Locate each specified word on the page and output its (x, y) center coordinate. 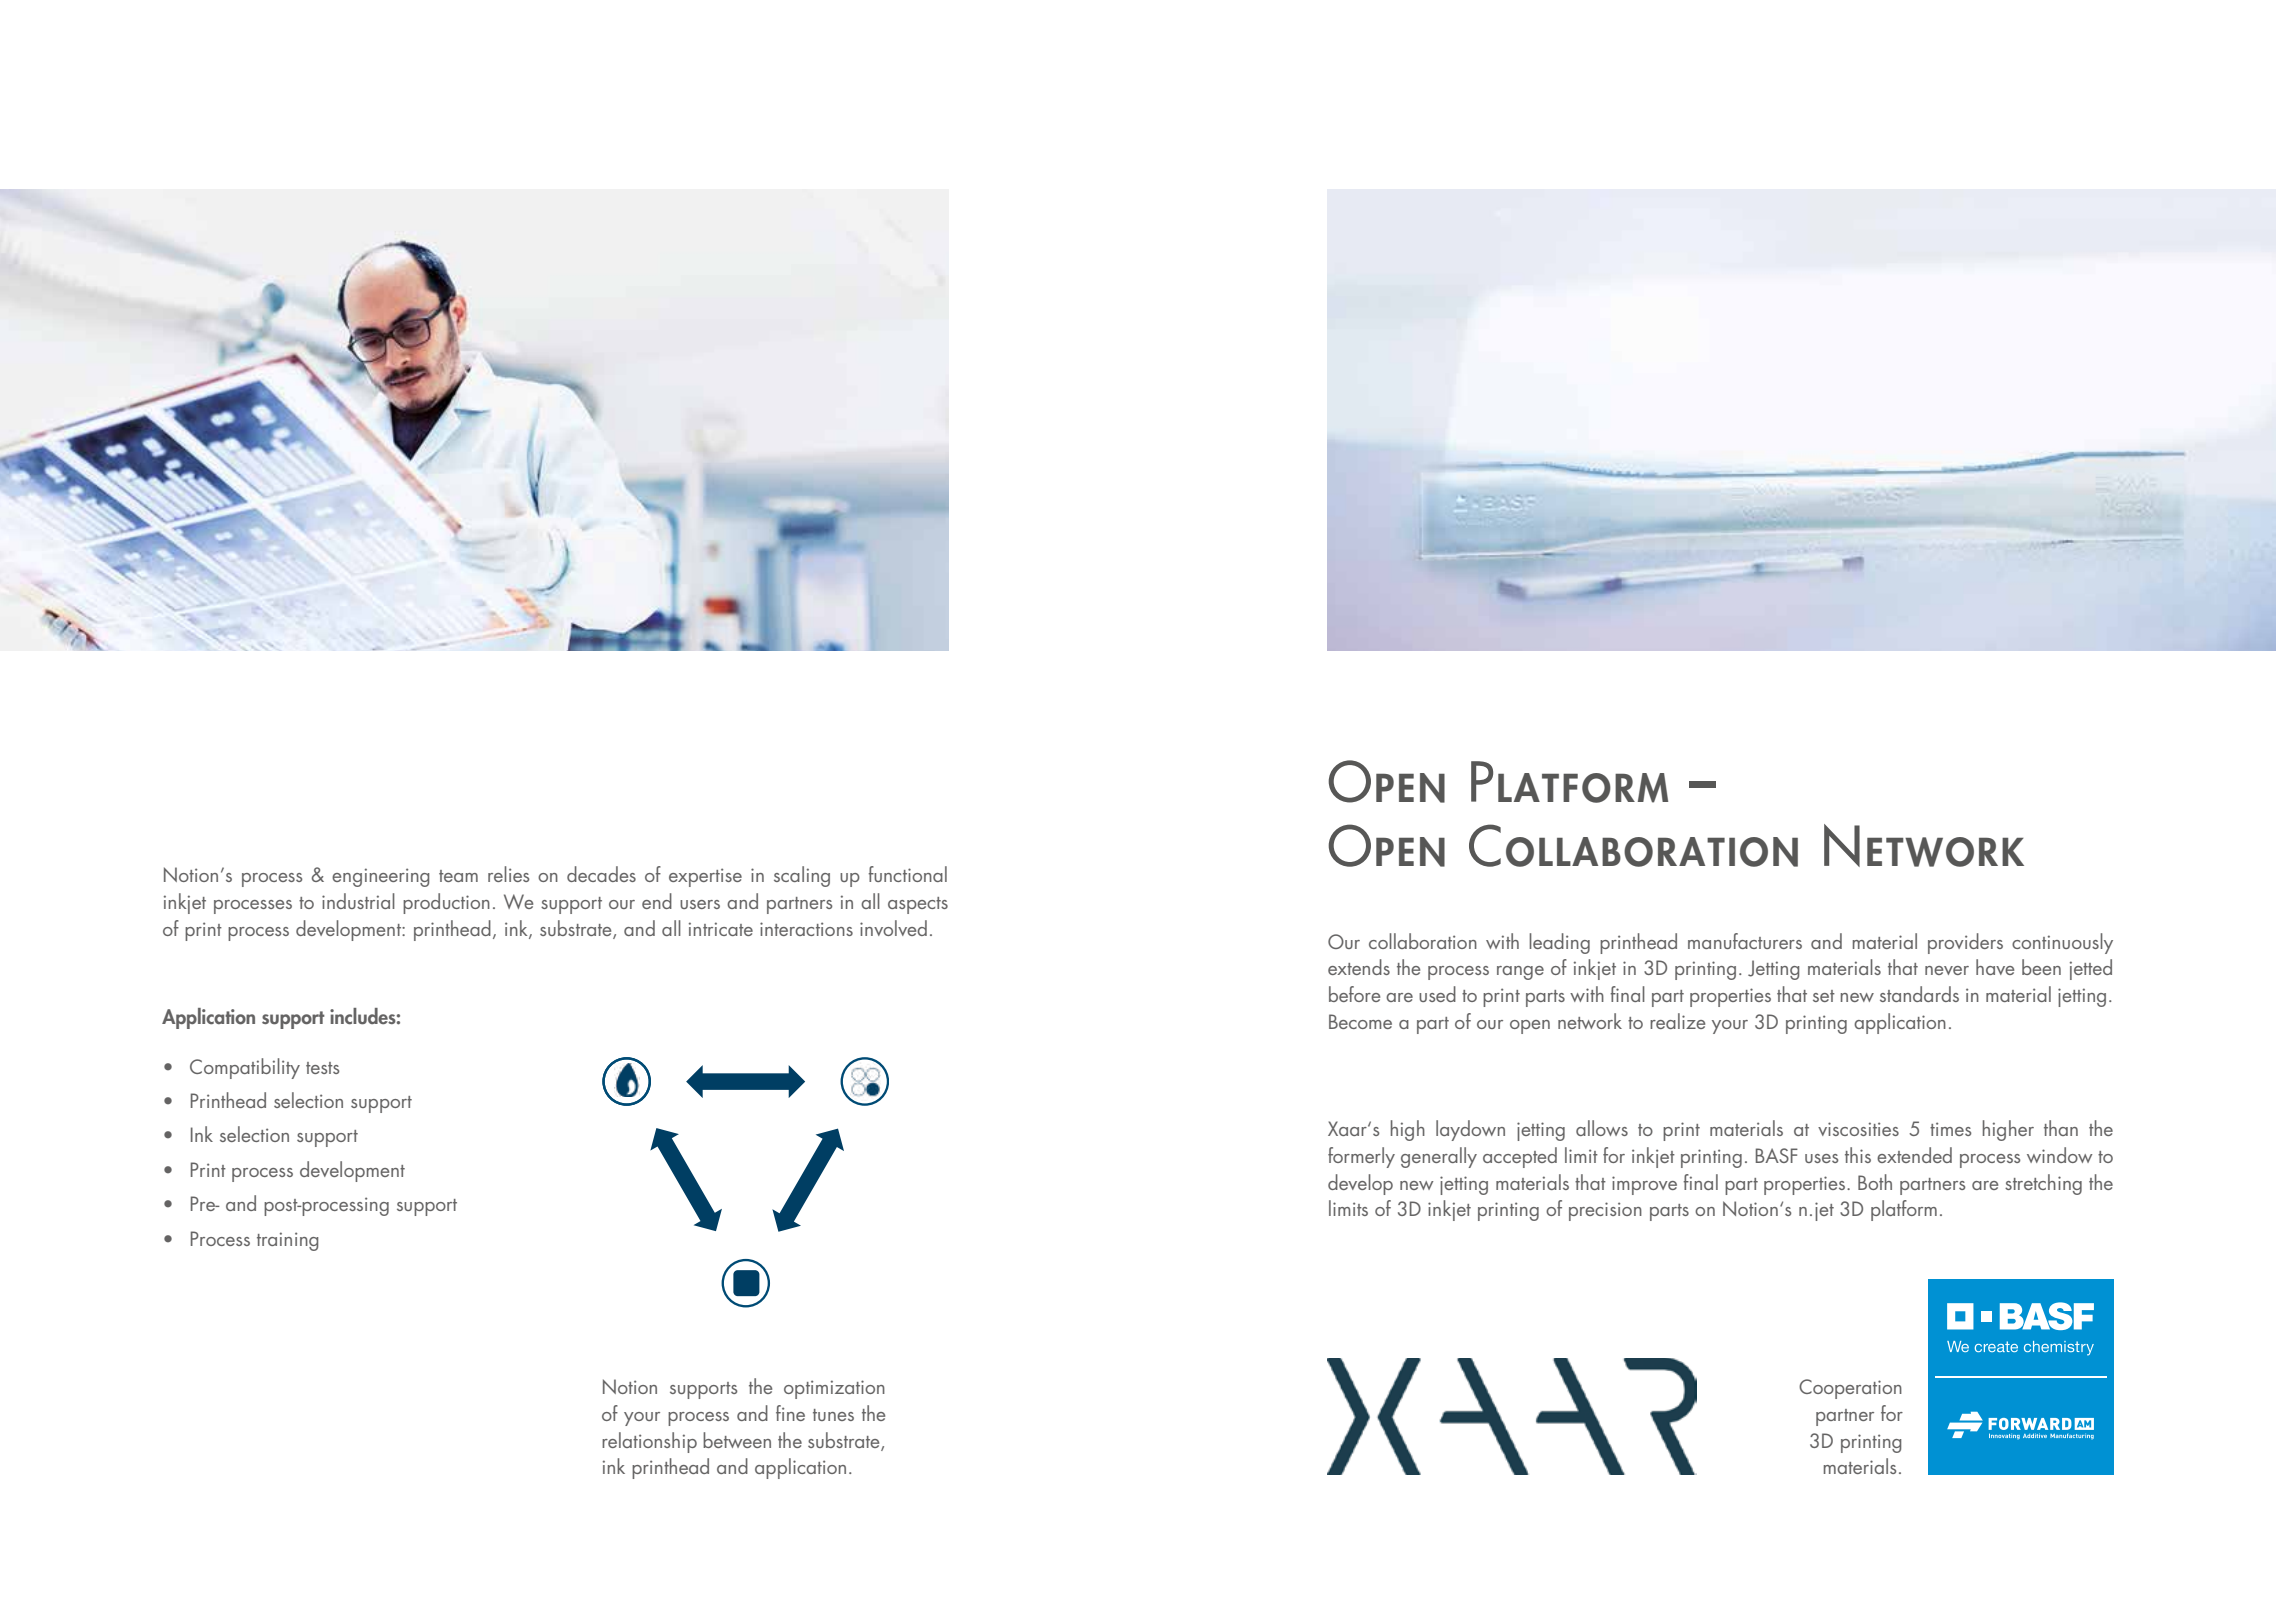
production (446, 903)
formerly (1361, 1157)
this (1858, 1155)
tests (322, 1068)
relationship (649, 1442)
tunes (833, 1415)
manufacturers (1745, 941)
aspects (918, 905)
